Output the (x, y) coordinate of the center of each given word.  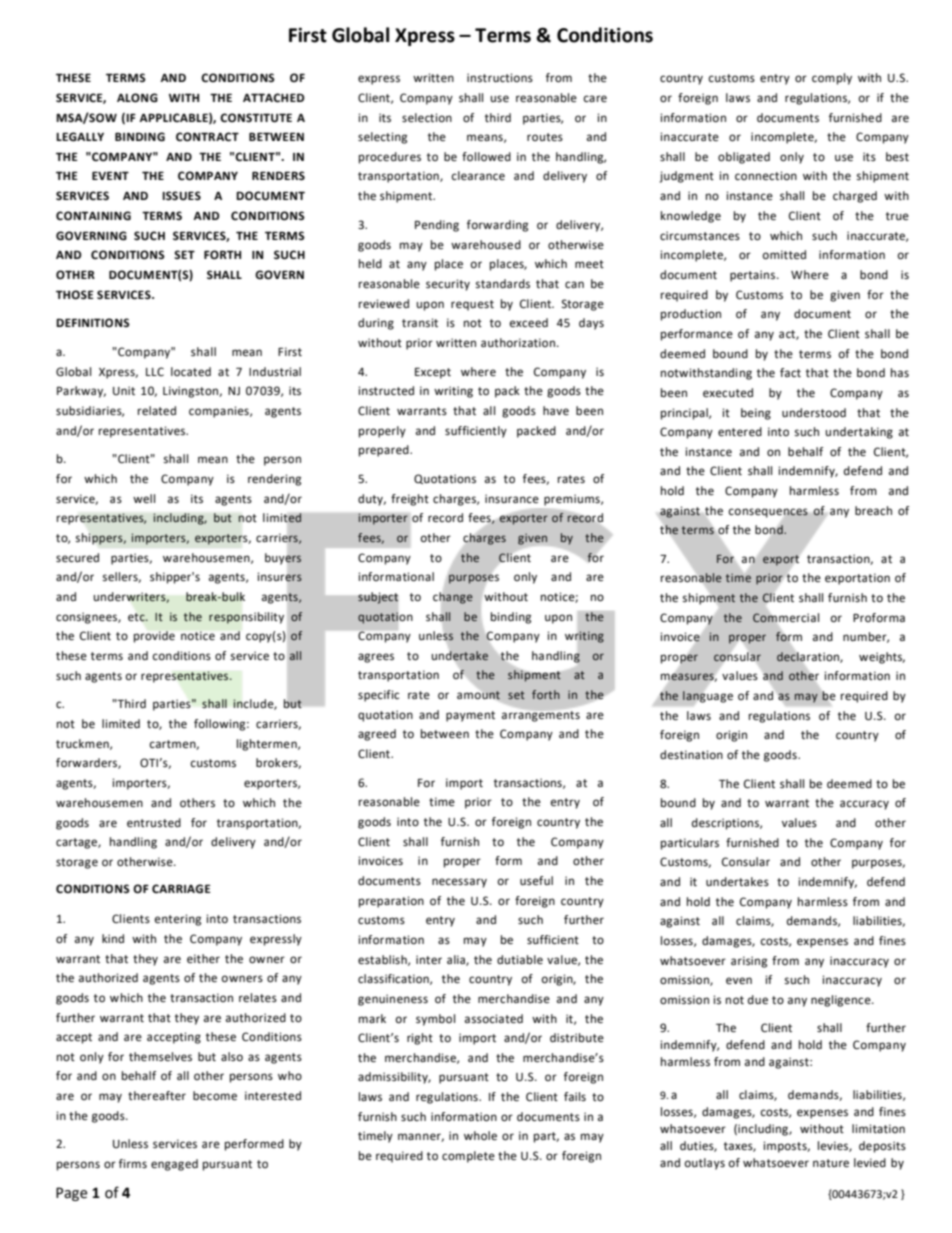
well (144, 499)
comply (832, 79)
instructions (500, 78)
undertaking (859, 433)
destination (691, 755)
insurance (512, 499)
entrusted (154, 823)
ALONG (137, 98)
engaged (174, 1165)
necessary (459, 883)
